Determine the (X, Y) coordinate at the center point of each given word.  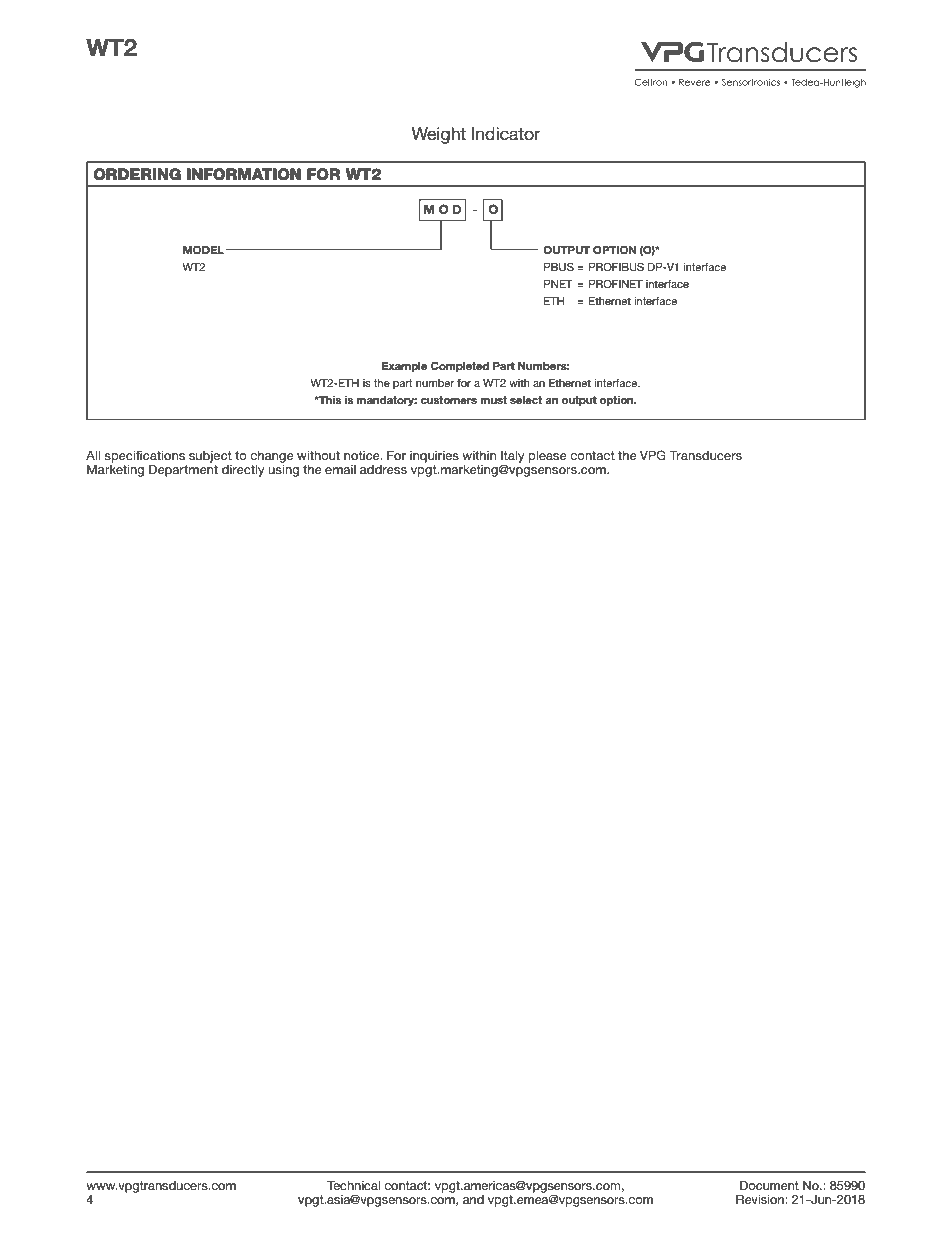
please (547, 457)
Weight (439, 135)
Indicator (506, 134)
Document (769, 1185)
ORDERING (137, 174)
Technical (353, 1185)
